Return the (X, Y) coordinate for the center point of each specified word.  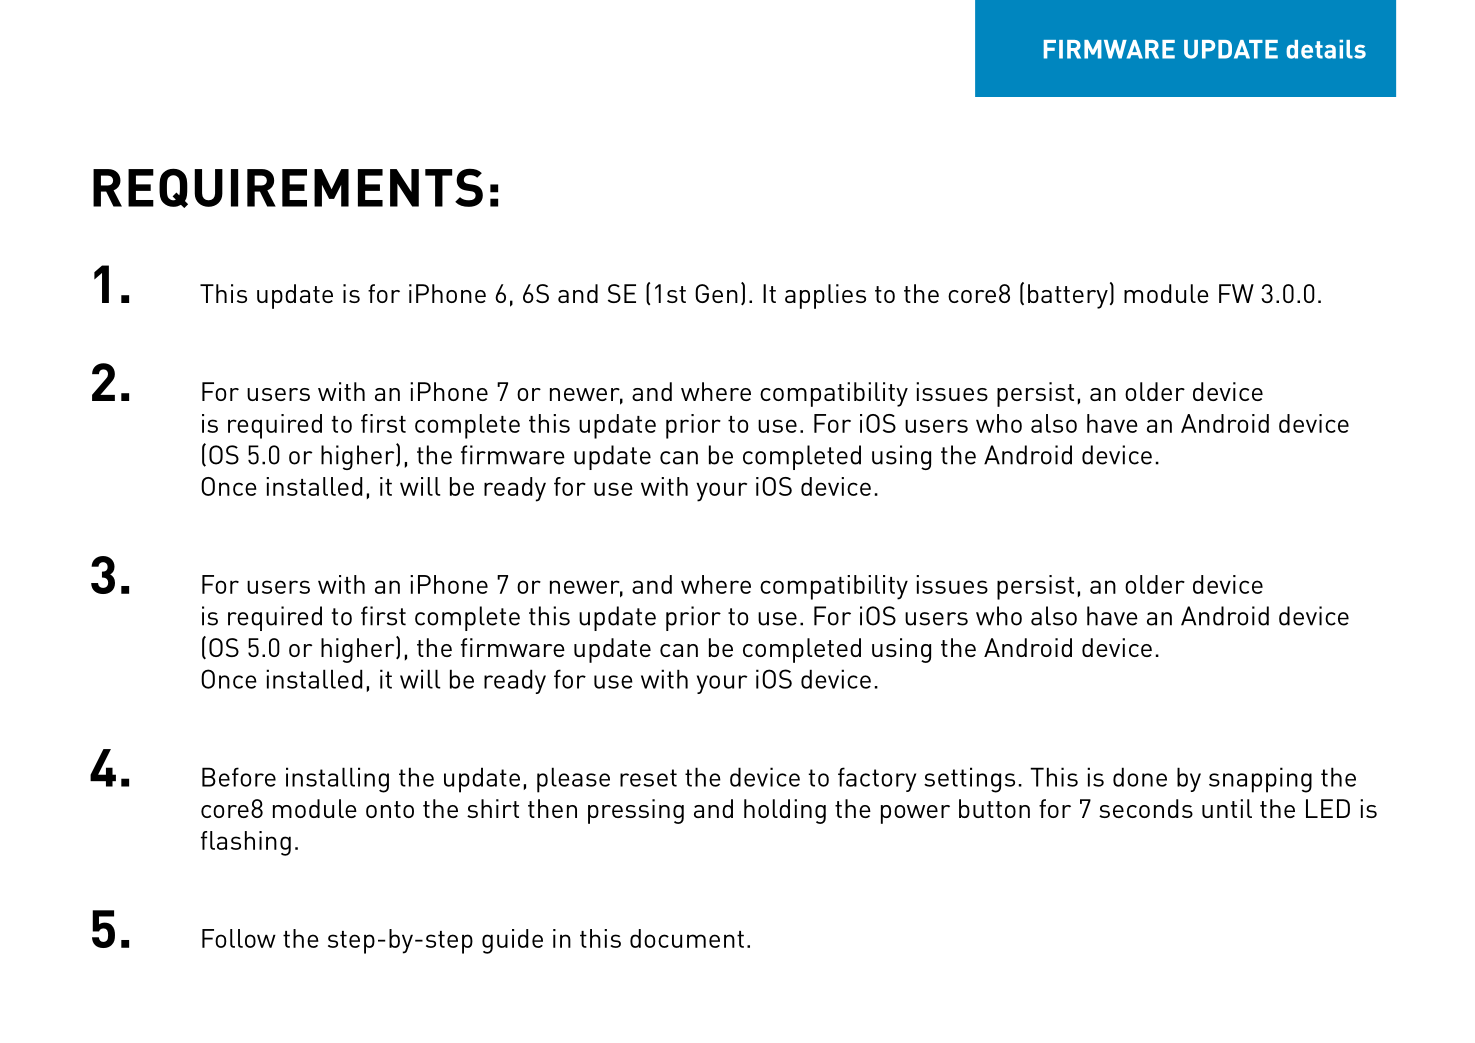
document (687, 938)
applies (825, 296)
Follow (239, 938)
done (1140, 777)
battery (1068, 296)
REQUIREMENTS (288, 188)
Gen (716, 293)
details (1326, 49)
